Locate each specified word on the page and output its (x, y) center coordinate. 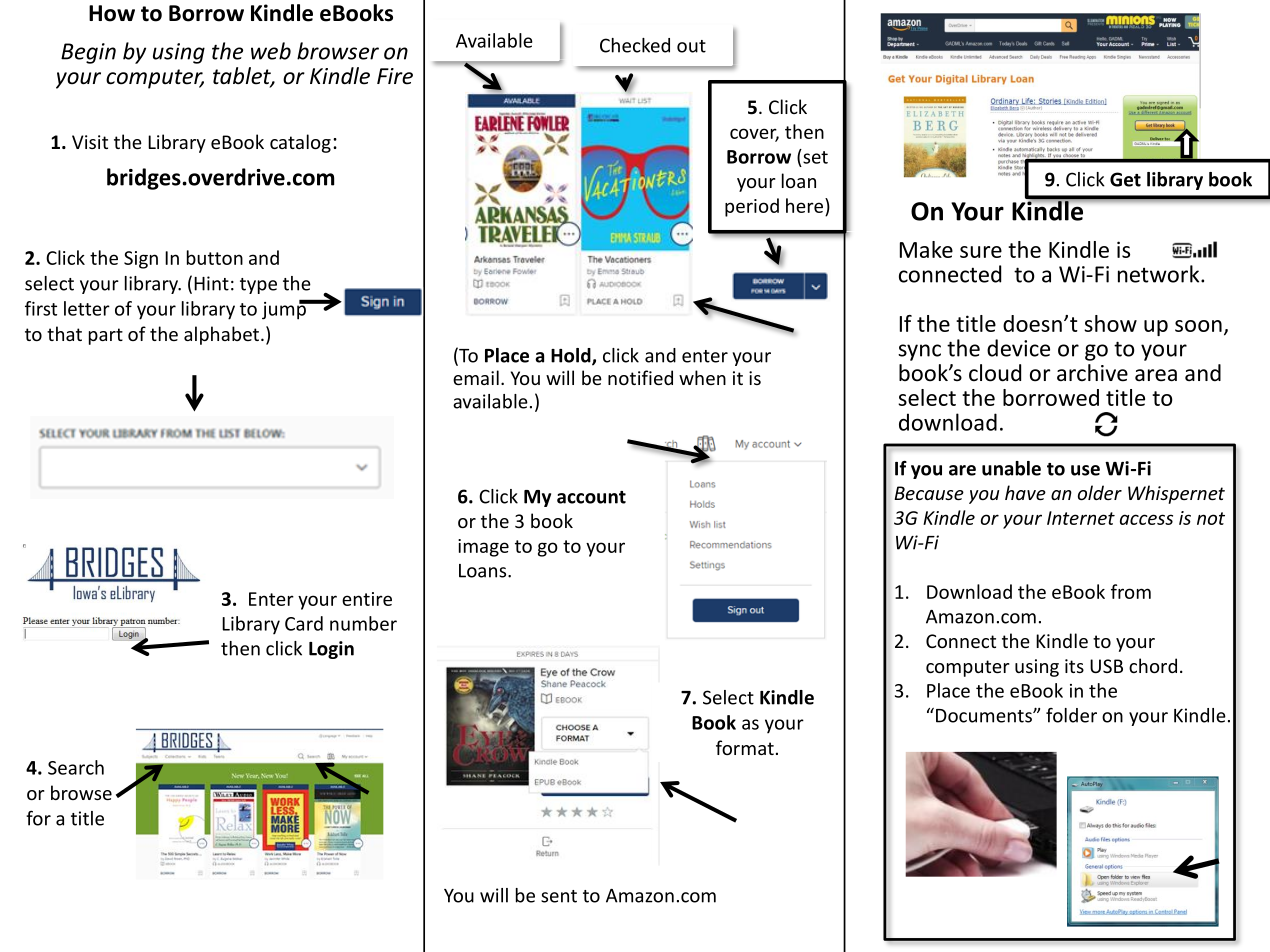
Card (304, 623)
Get (1125, 179)
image (483, 548)
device (1018, 348)
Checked (635, 45)
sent (559, 896)
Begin (88, 53)
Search (76, 767)
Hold (572, 356)
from (1131, 591)
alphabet (221, 335)
